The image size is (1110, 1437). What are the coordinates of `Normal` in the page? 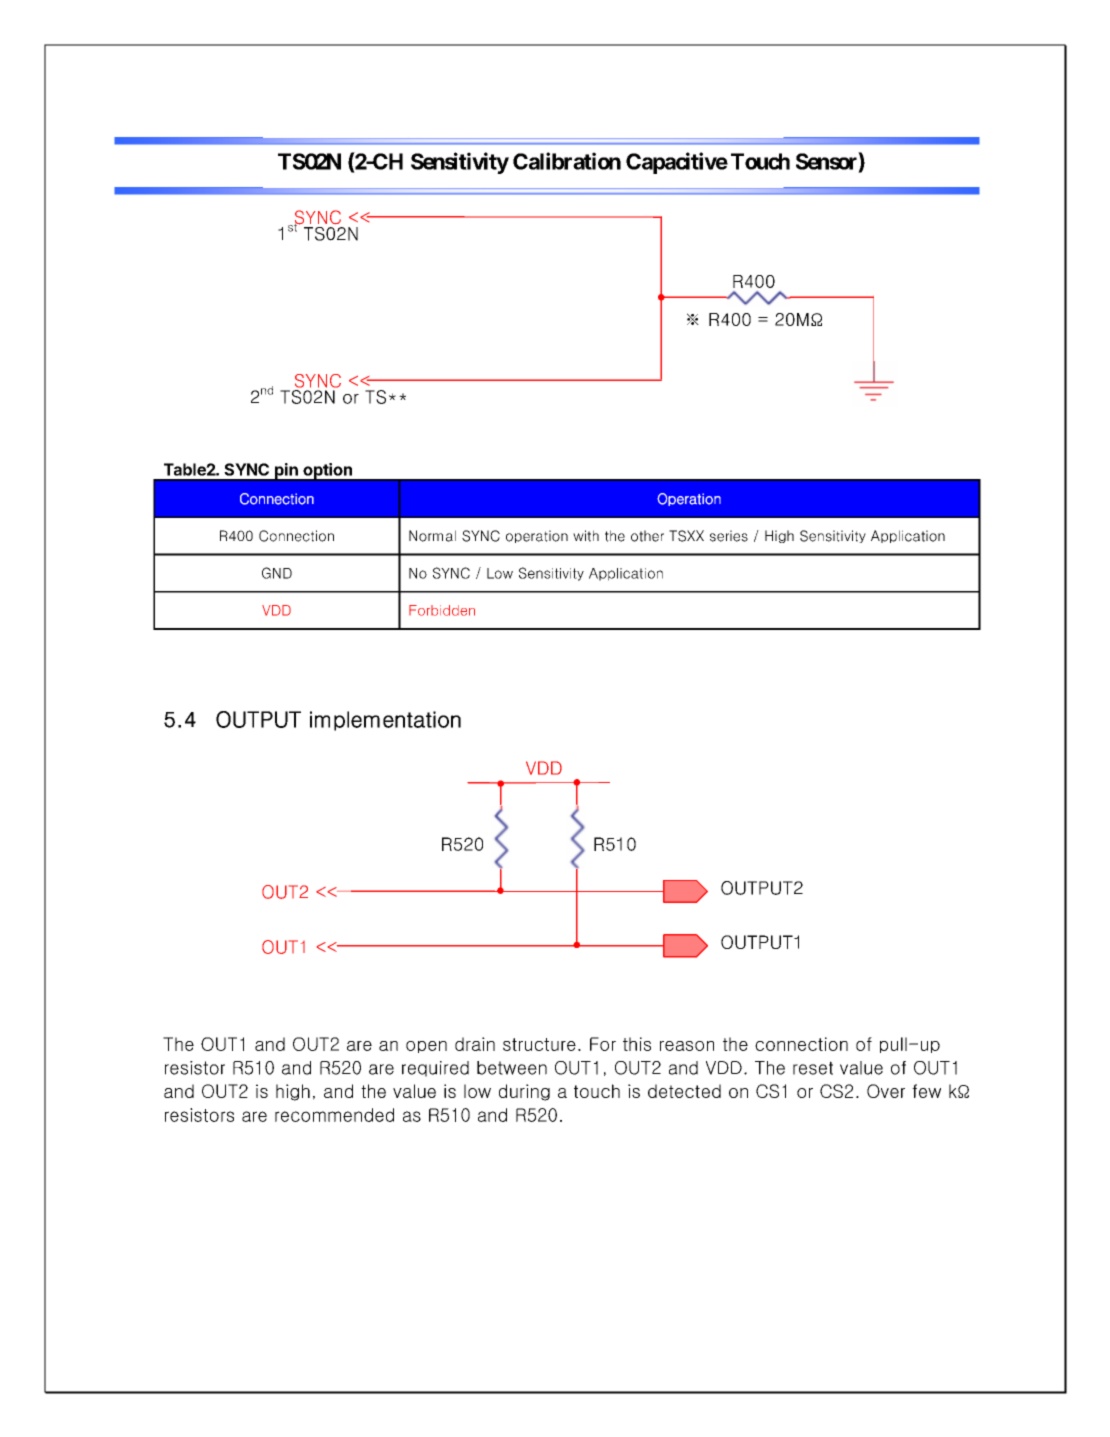 It's located at (432, 536).
